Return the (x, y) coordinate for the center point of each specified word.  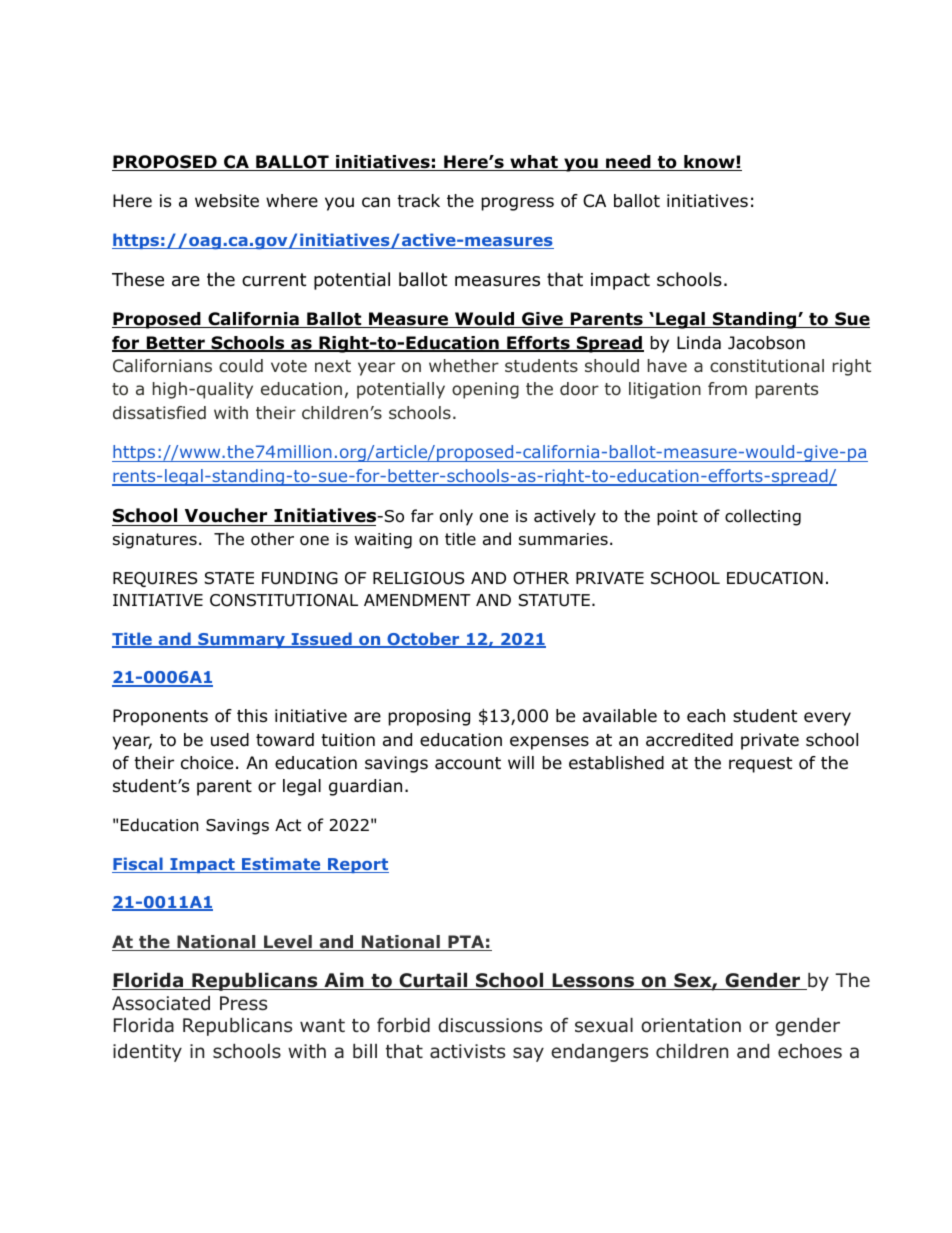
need (628, 163)
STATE (229, 578)
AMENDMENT (417, 600)
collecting (763, 517)
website (227, 201)
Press (243, 1003)
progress (517, 204)
